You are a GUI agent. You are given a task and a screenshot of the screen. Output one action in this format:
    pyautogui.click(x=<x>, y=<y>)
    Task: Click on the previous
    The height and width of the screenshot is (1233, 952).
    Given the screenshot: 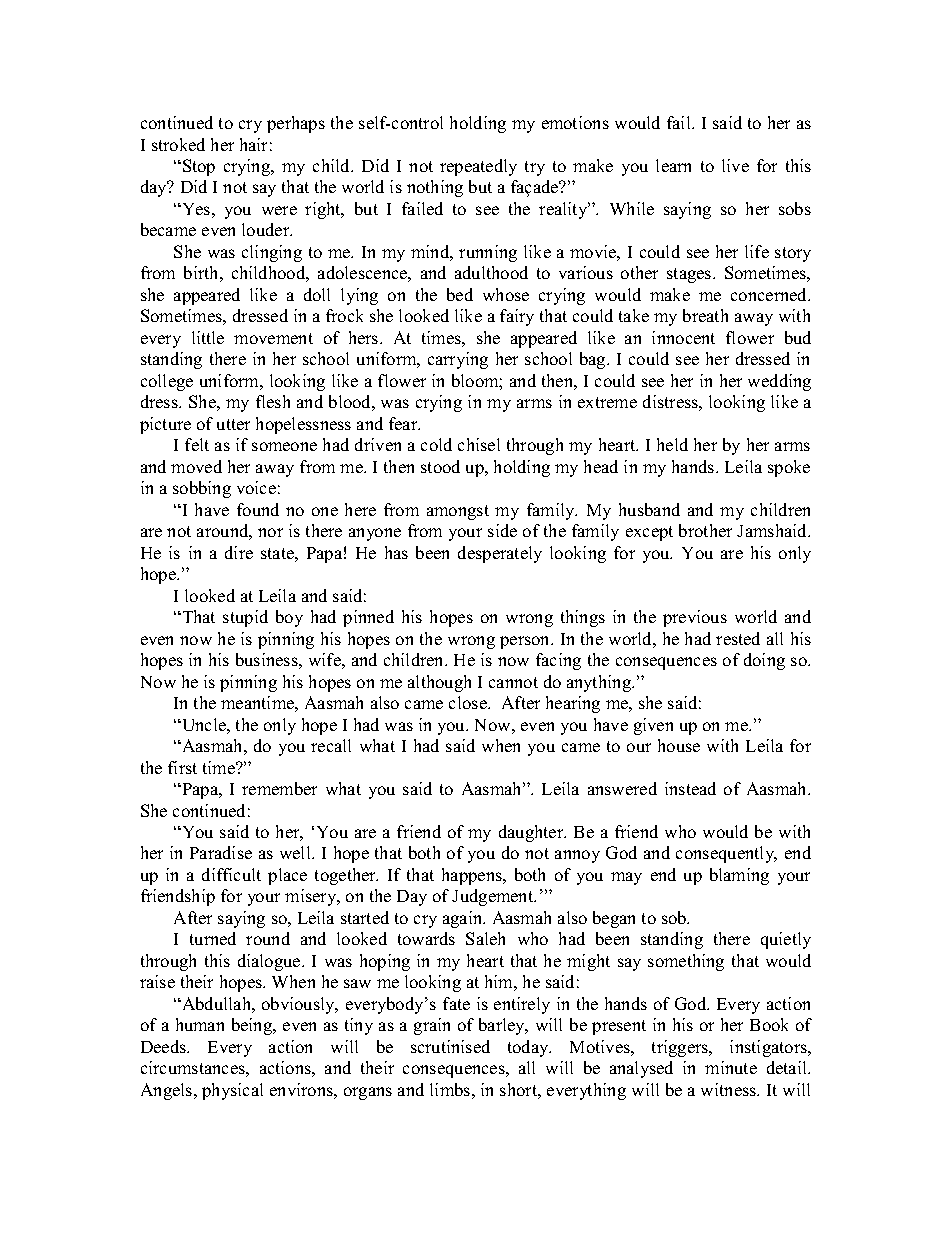 What is the action you would take?
    pyautogui.click(x=695, y=618)
